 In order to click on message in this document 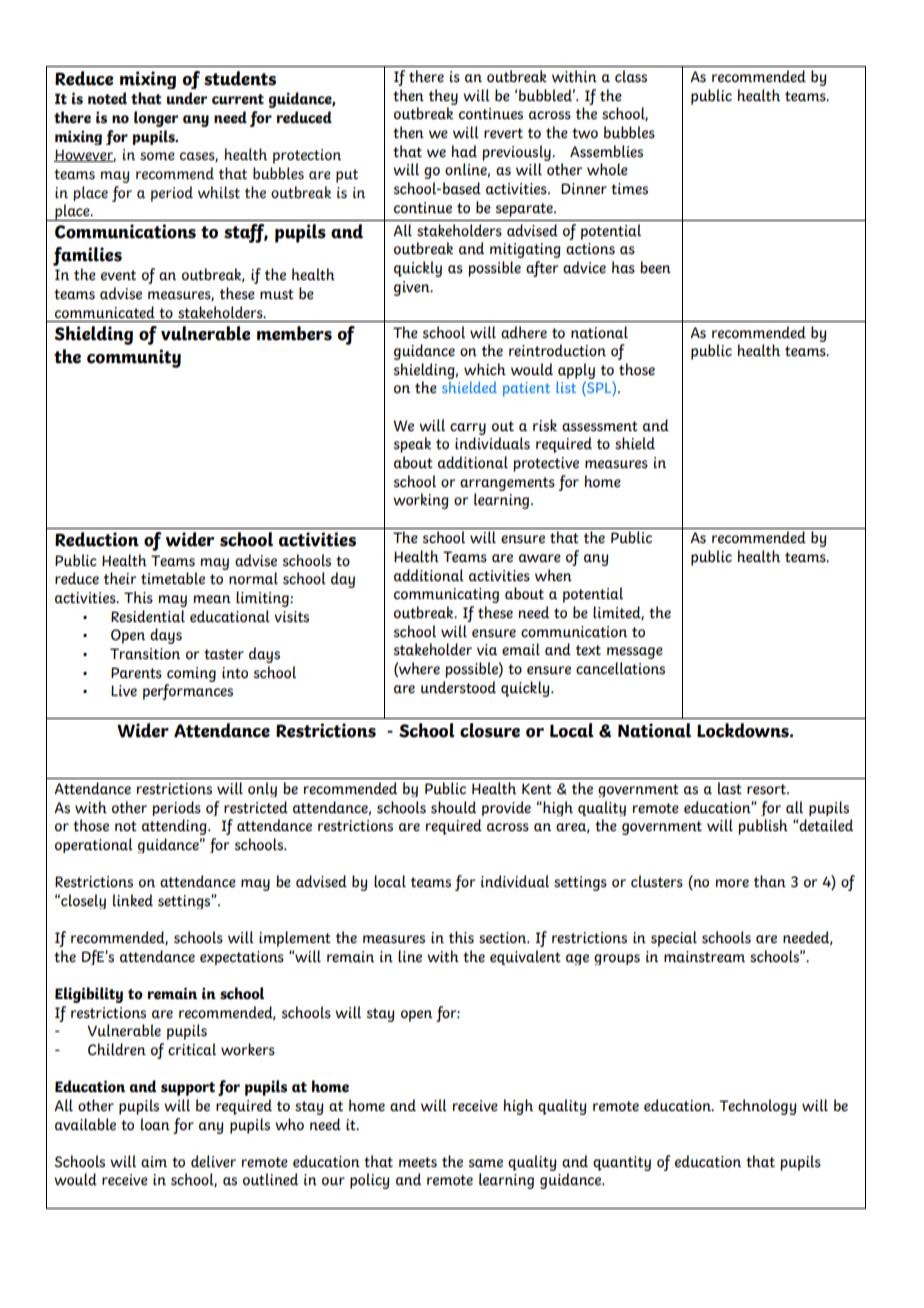, I will do `click(635, 653)`.
